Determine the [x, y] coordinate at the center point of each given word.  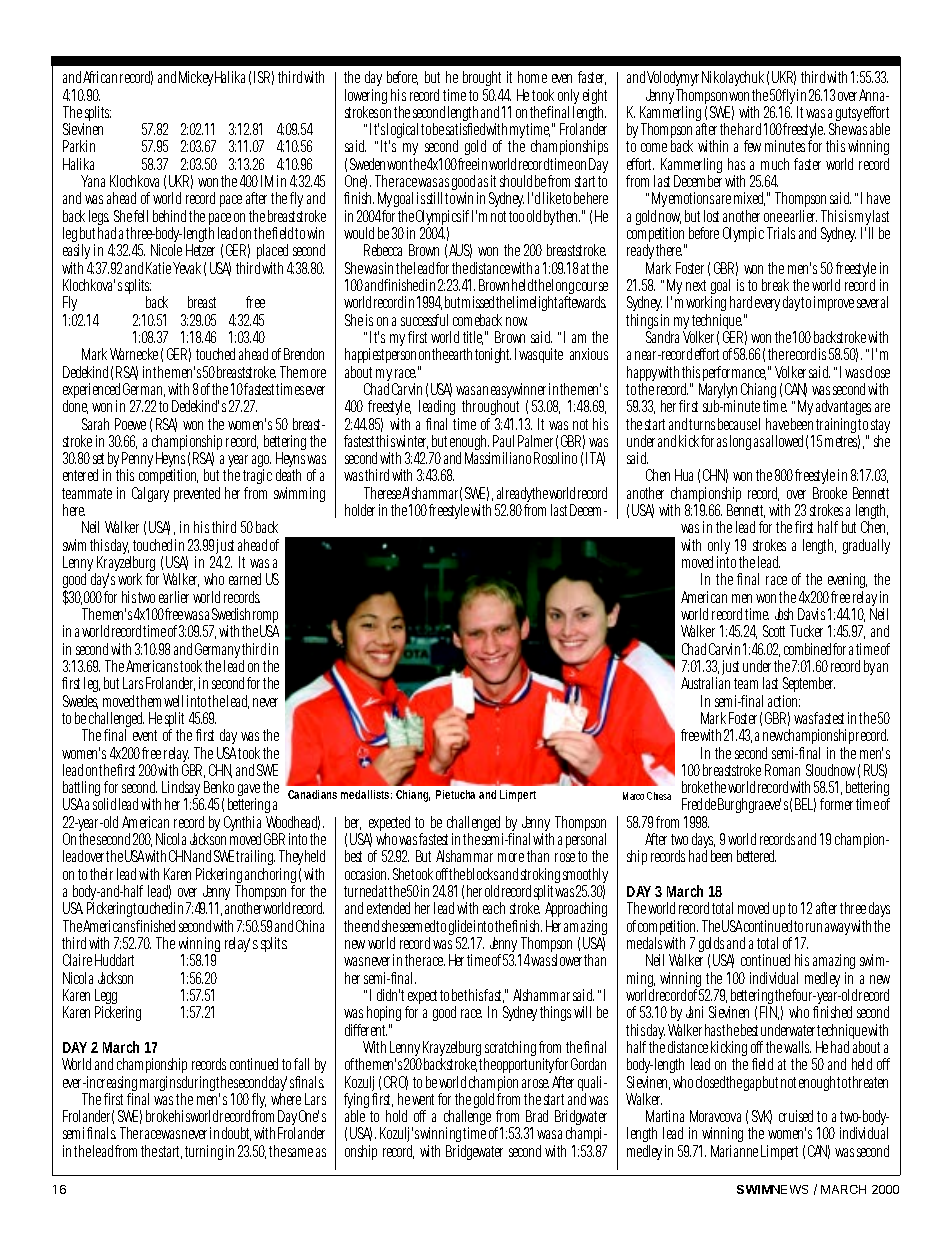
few [752, 146]
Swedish [231, 614]
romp [265, 619]
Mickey [196, 78]
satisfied [465, 129]
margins [161, 1085]
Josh [784, 614]
